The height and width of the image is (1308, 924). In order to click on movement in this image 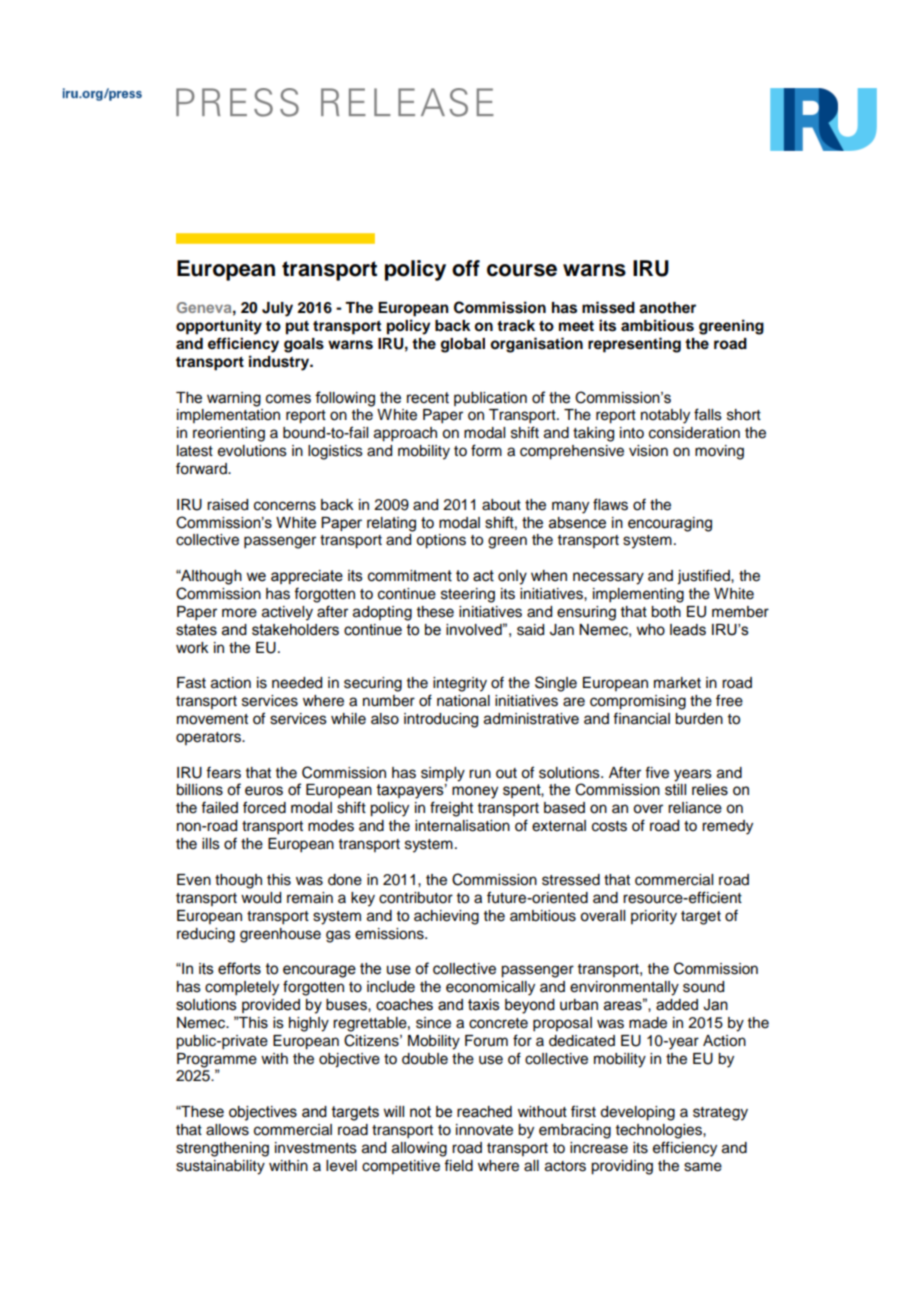, I will do `click(212, 719)`.
